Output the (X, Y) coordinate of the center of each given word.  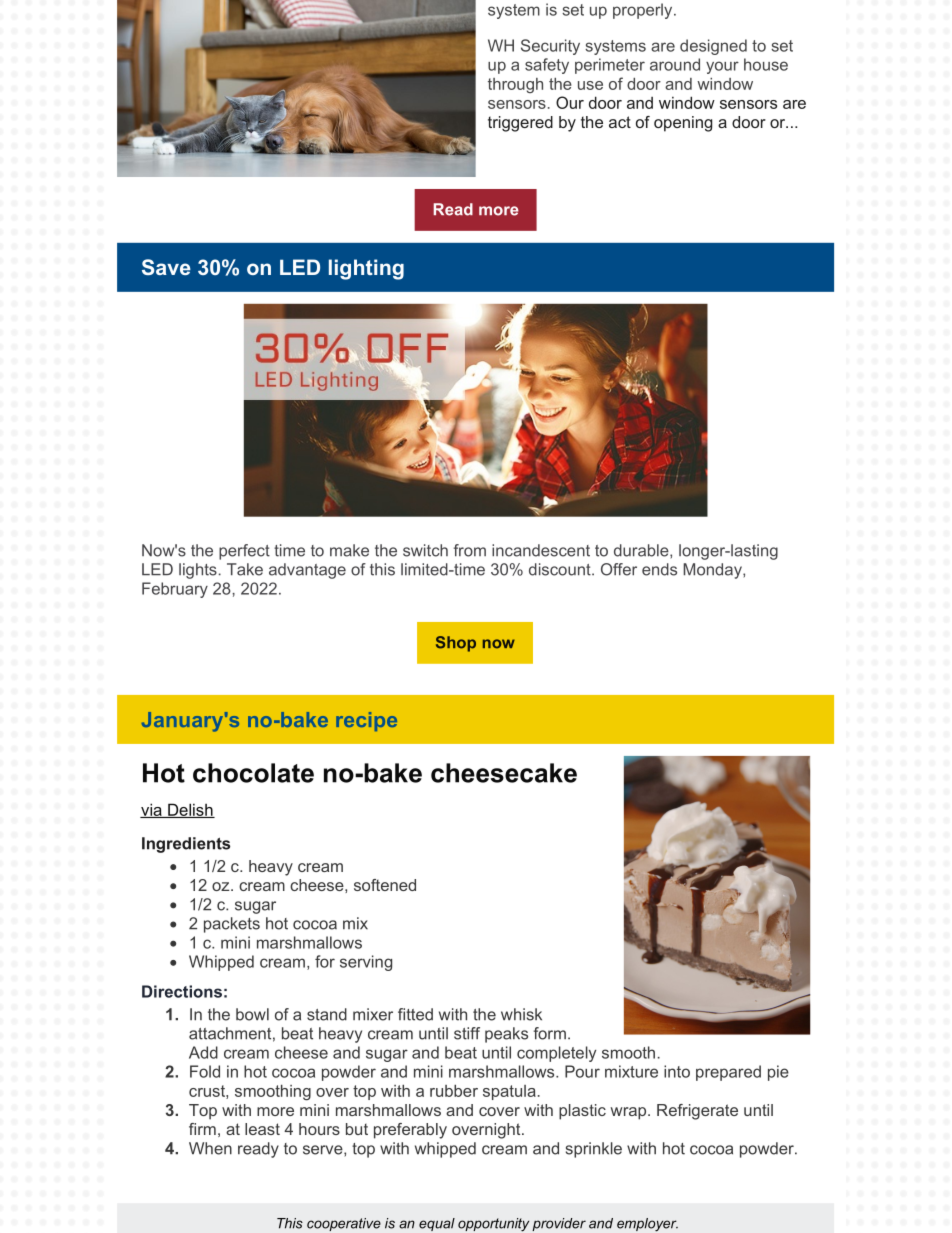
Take (245, 569)
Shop (456, 644)
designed (713, 47)
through (515, 85)
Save (166, 267)
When (210, 1148)
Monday (713, 571)
